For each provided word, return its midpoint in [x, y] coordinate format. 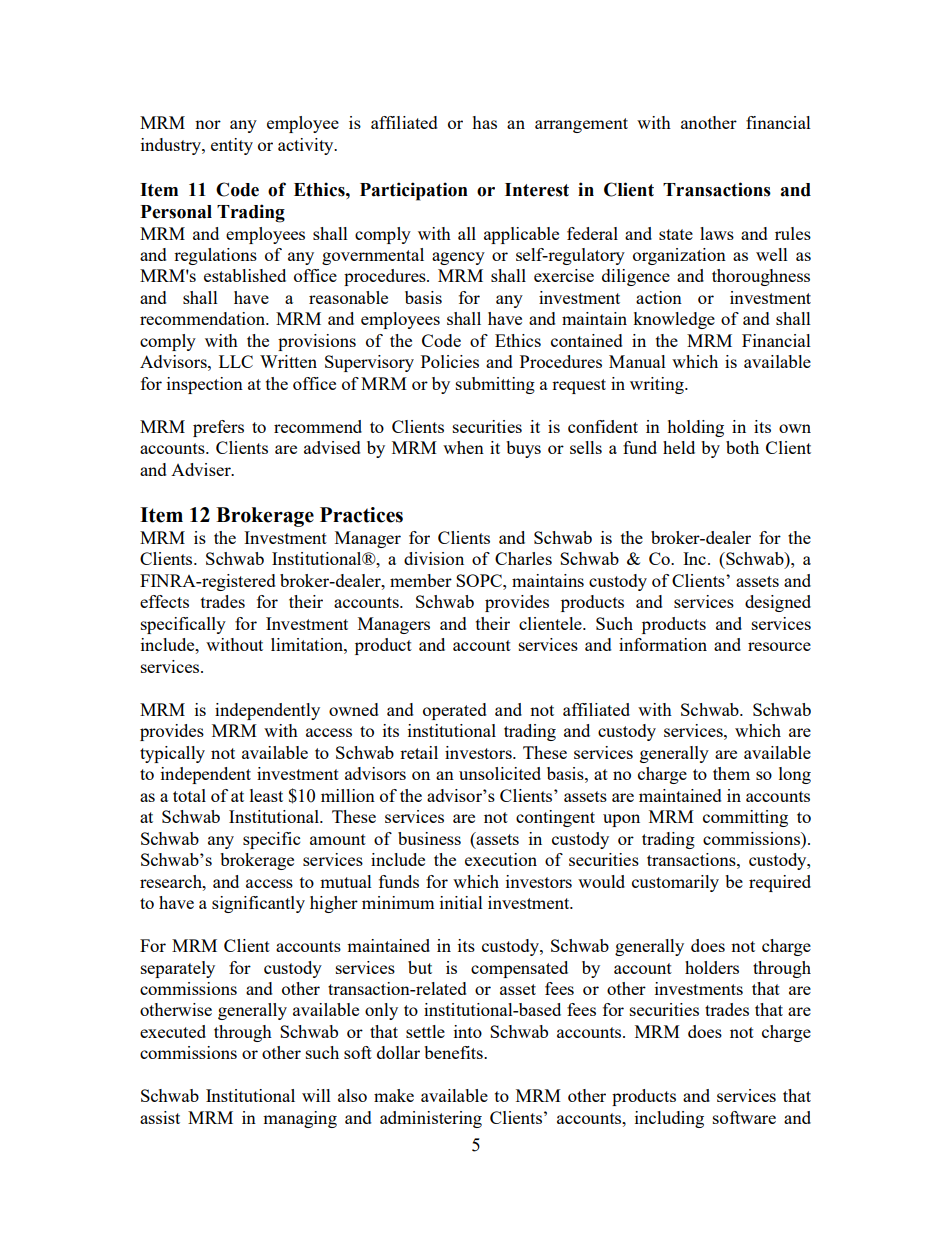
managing [300, 1119]
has [484, 122]
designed [778, 603]
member [421, 580]
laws [717, 233]
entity [232, 146]
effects [164, 601]
